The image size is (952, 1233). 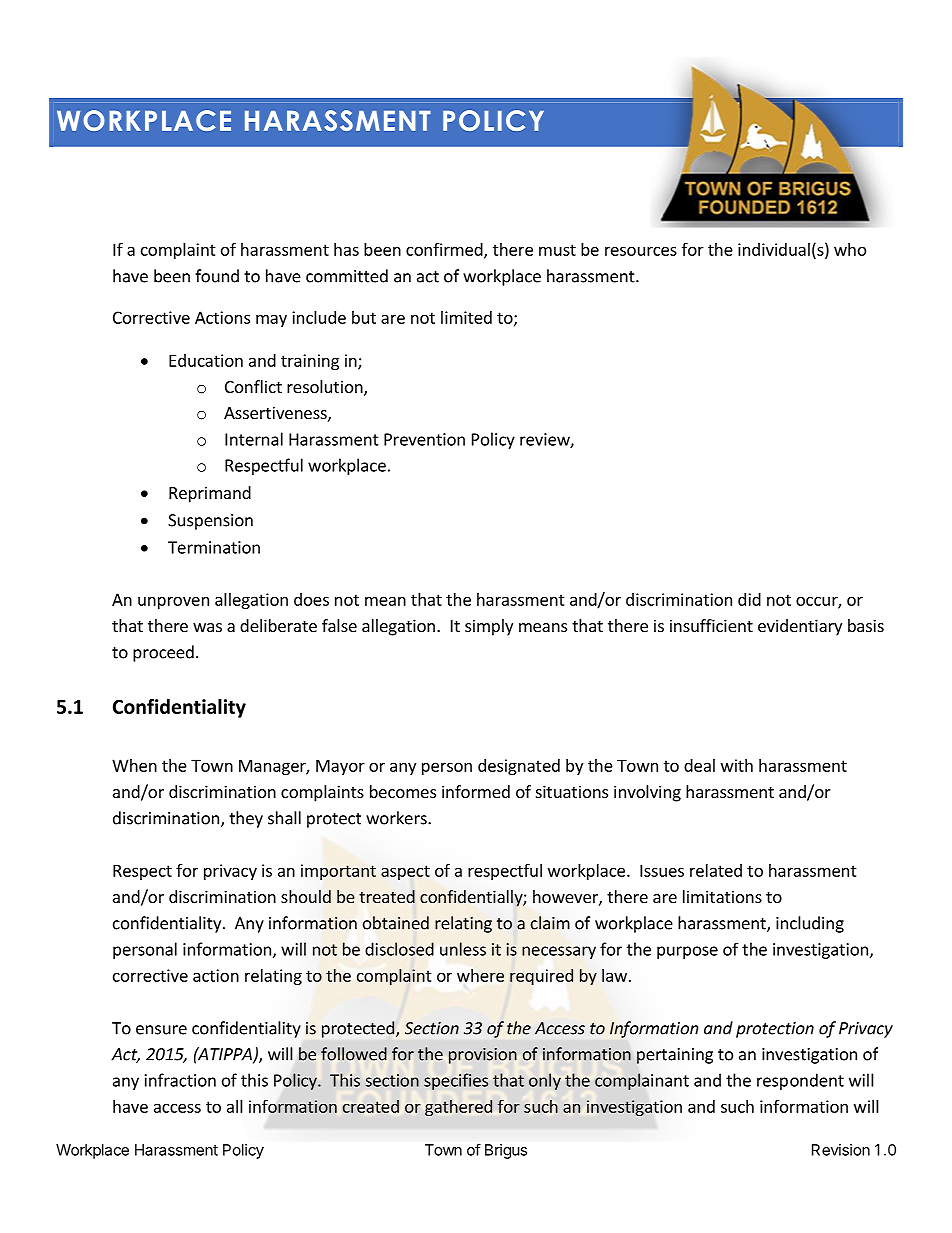 What do you see at coordinates (850, 249) in the page?
I see `who` at bounding box center [850, 249].
